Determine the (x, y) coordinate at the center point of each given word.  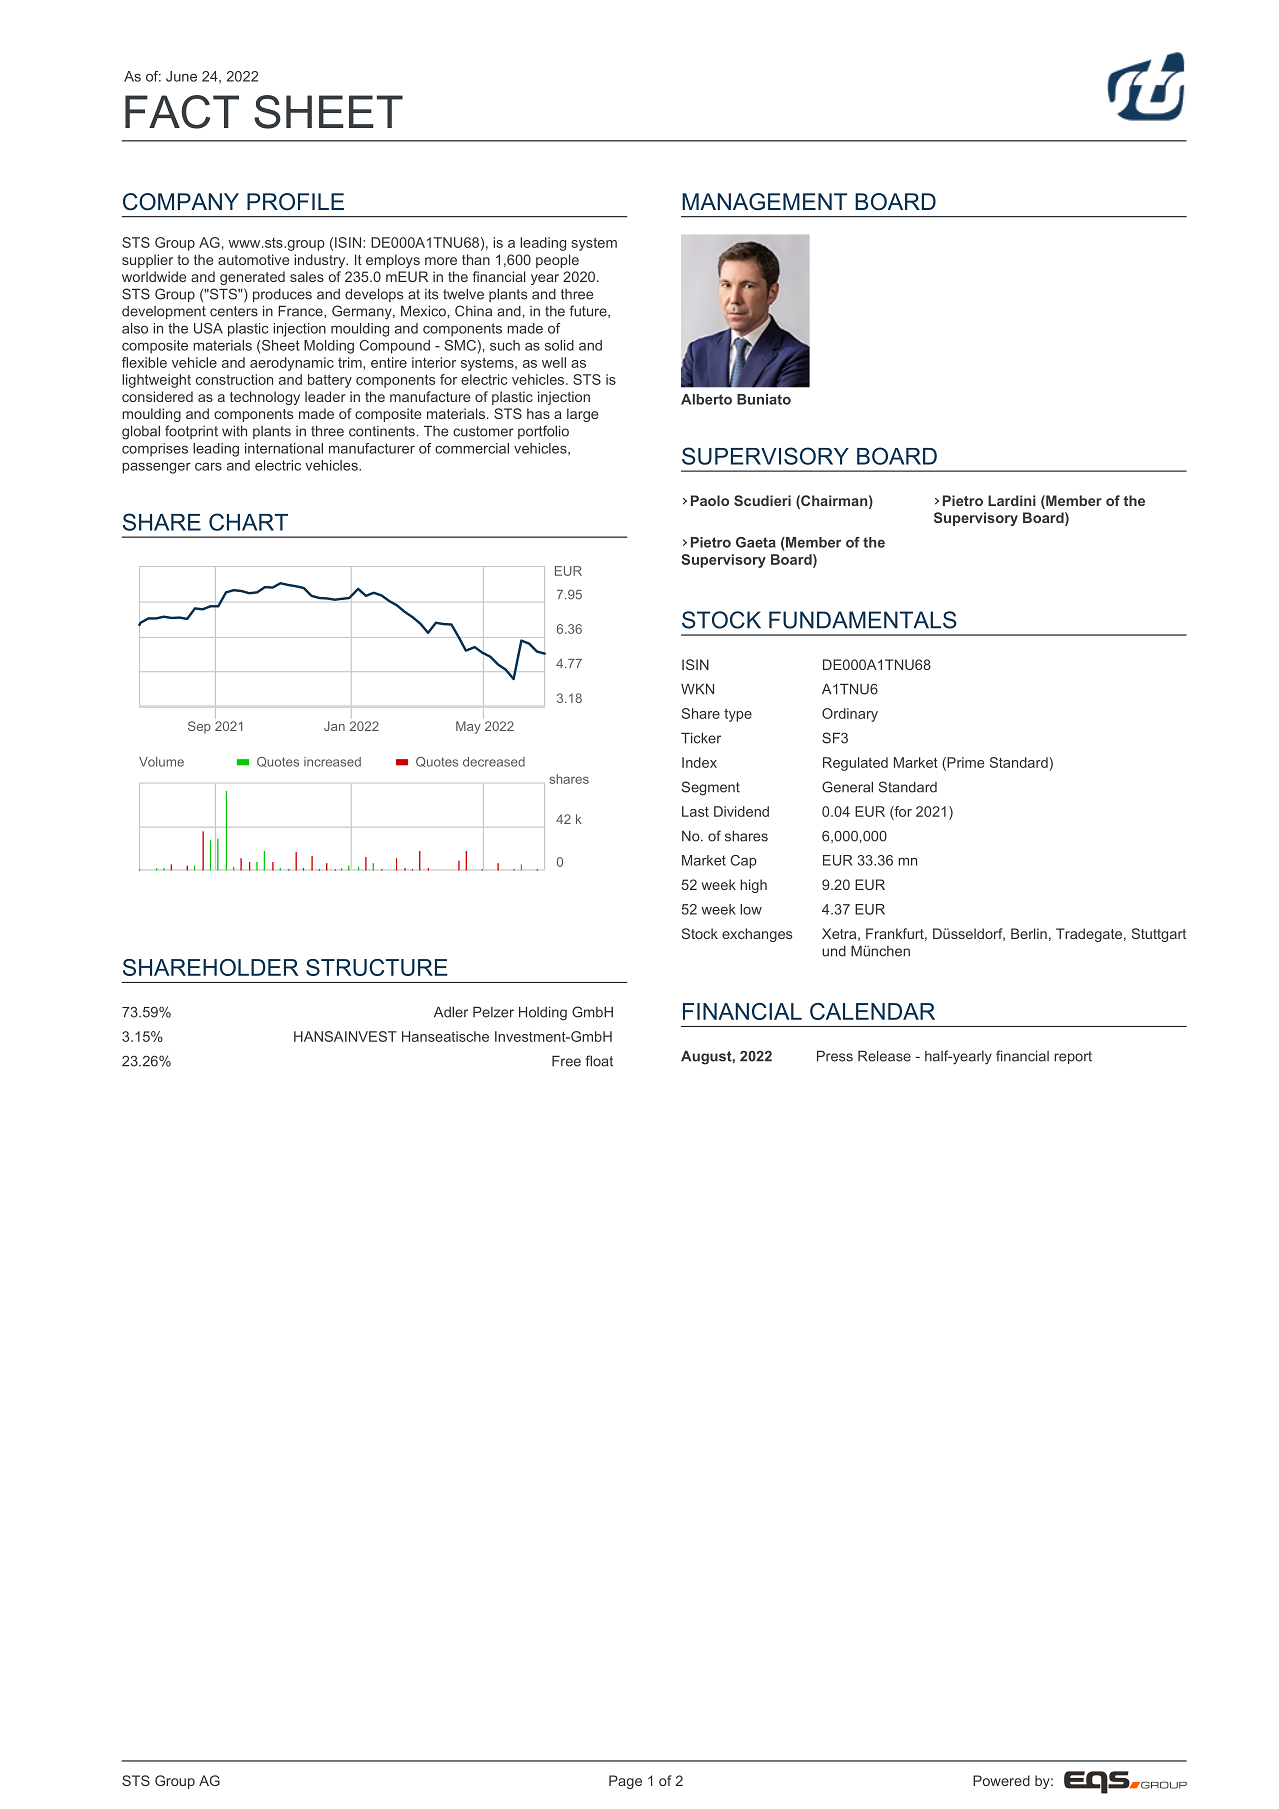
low (751, 909)
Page (625, 1782)
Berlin (1029, 933)
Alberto (706, 399)
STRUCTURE (377, 967)
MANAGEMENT (764, 202)
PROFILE (295, 202)
